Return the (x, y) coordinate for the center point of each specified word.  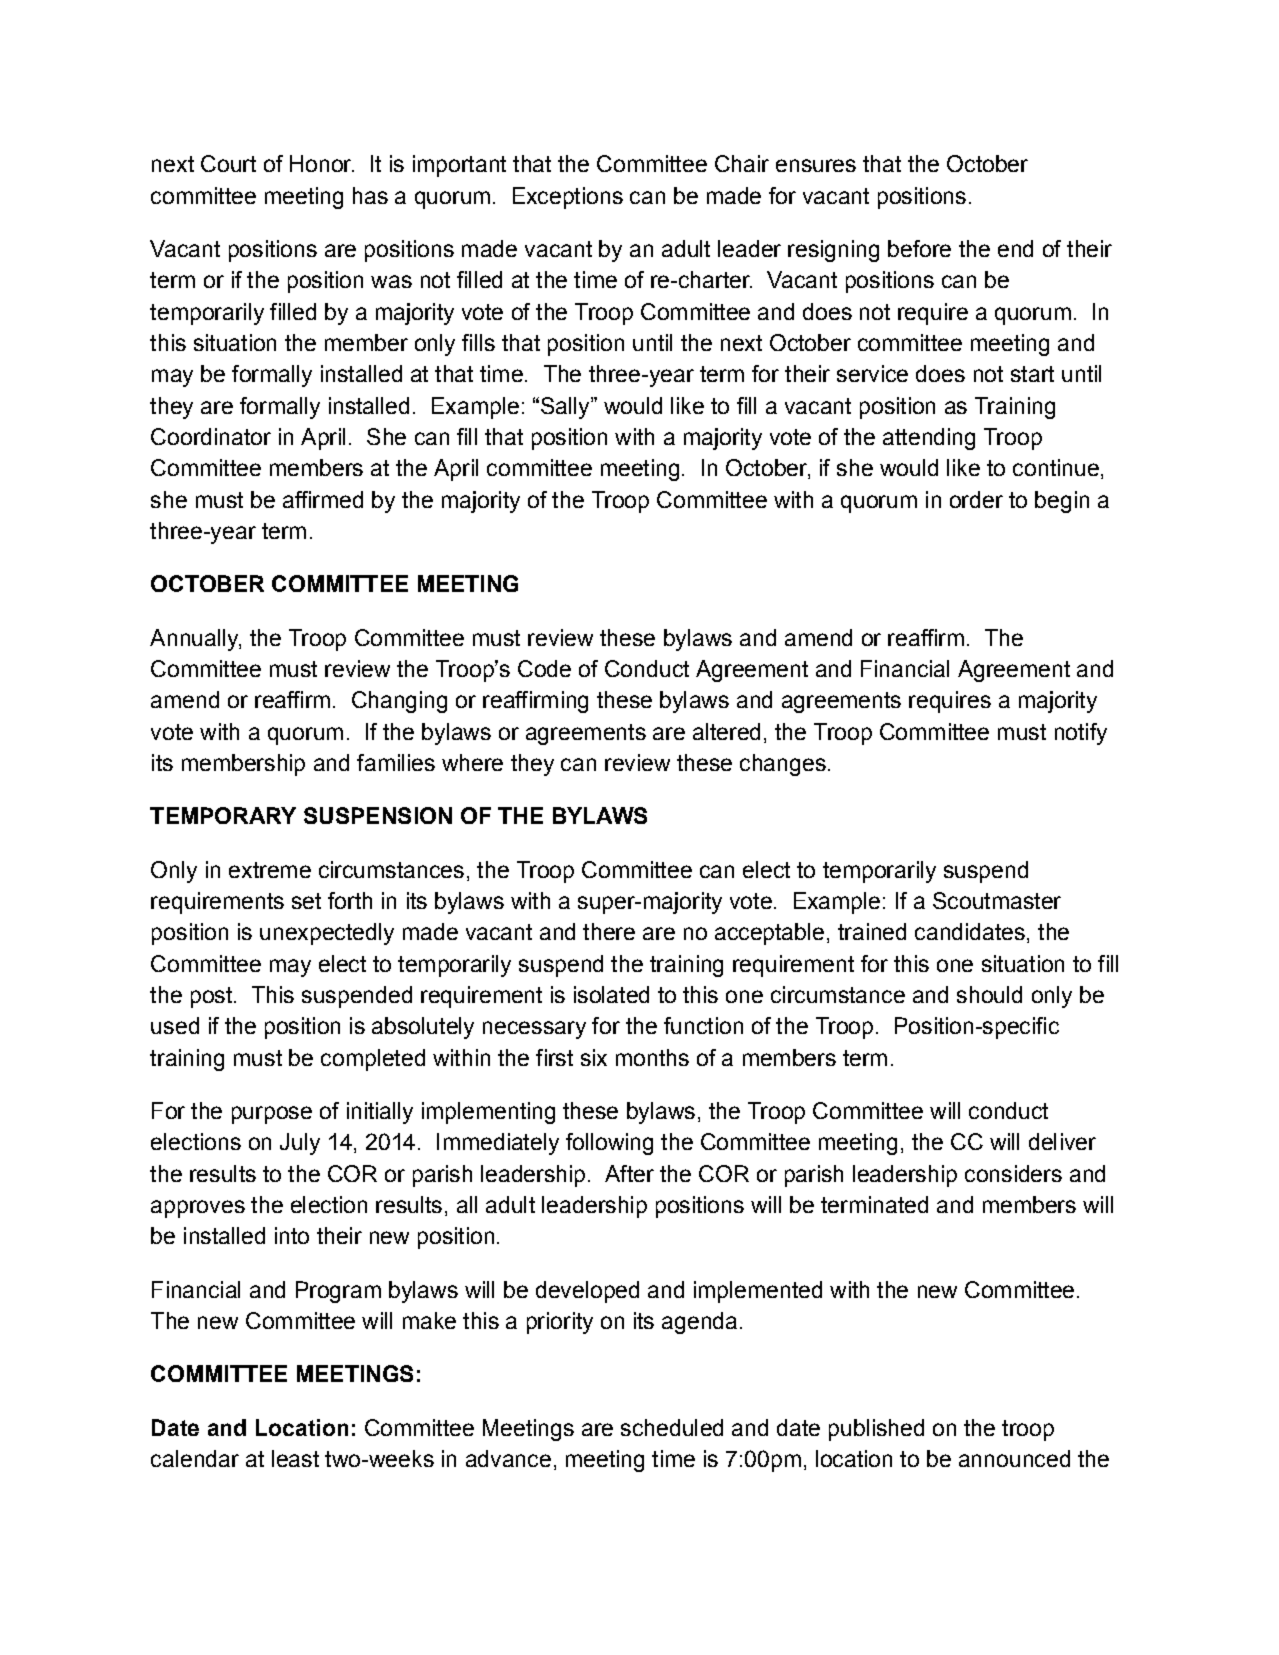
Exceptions (568, 198)
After (629, 1173)
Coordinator (211, 436)
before (919, 248)
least (295, 1458)
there (609, 931)
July (300, 1144)
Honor (322, 163)
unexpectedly (327, 934)
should (989, 994)
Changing (399, 702)
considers (1013, 1173)
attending (929, 439)
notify (1081, 734)
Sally (566, 408)
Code (544, 668)
